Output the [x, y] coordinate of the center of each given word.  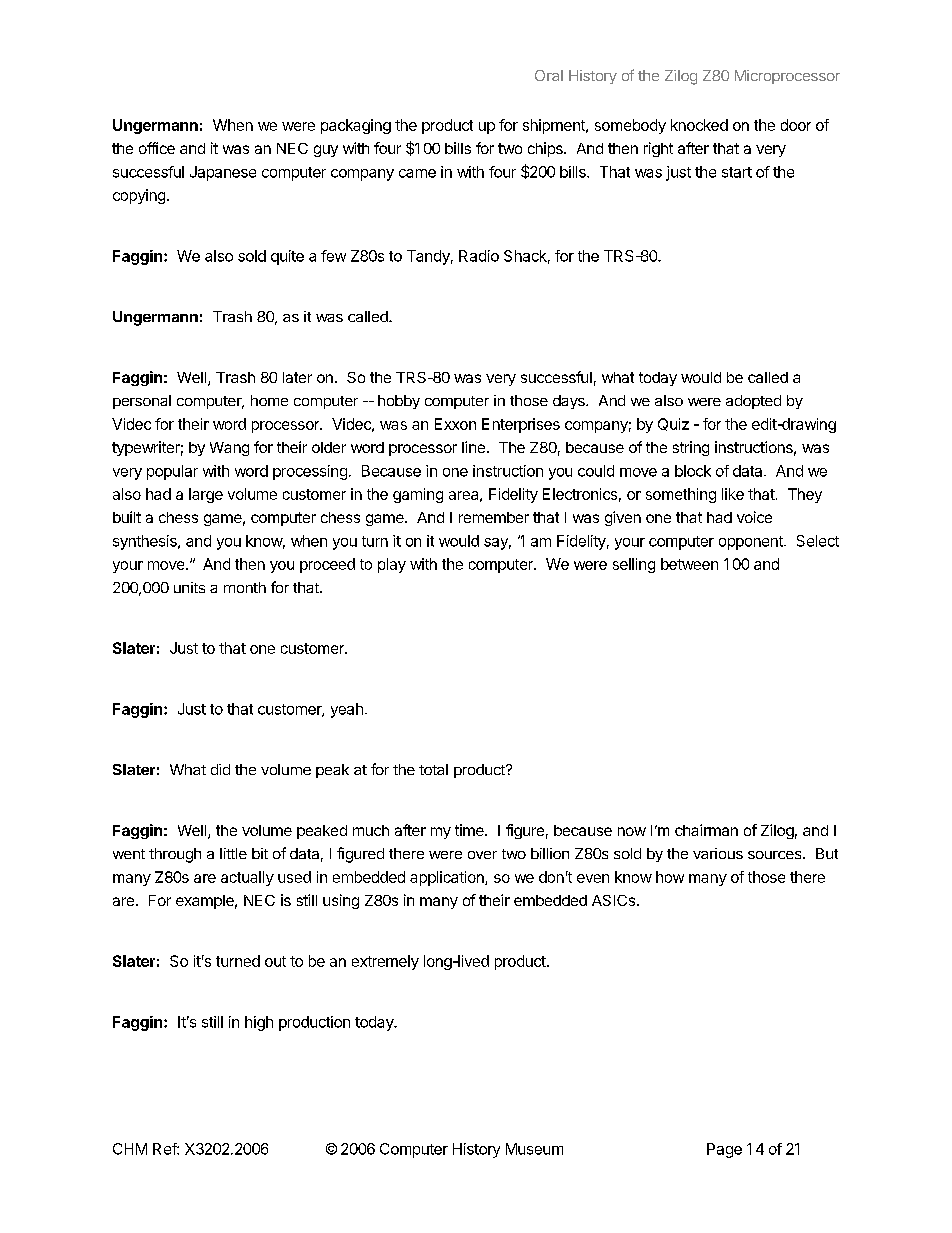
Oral [549, 75]
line [473, 447]
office [157, 148]
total [433, 769]
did [220, 769]
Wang [229, 449]
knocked [699, 125]
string [691, 448]
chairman [706, 830]
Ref [165, 1149]
